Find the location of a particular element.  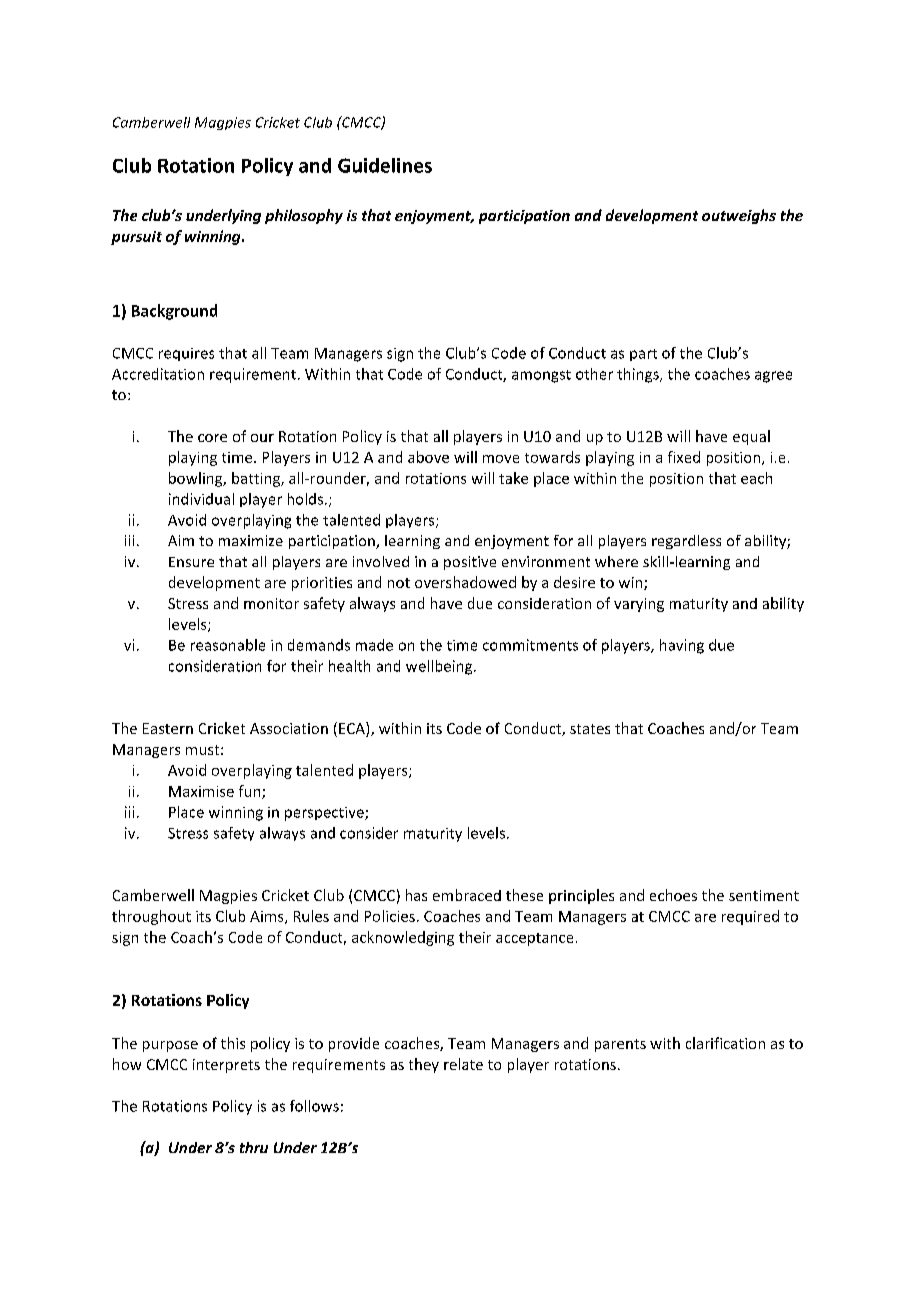

above is located at coordinates (428, 457).
